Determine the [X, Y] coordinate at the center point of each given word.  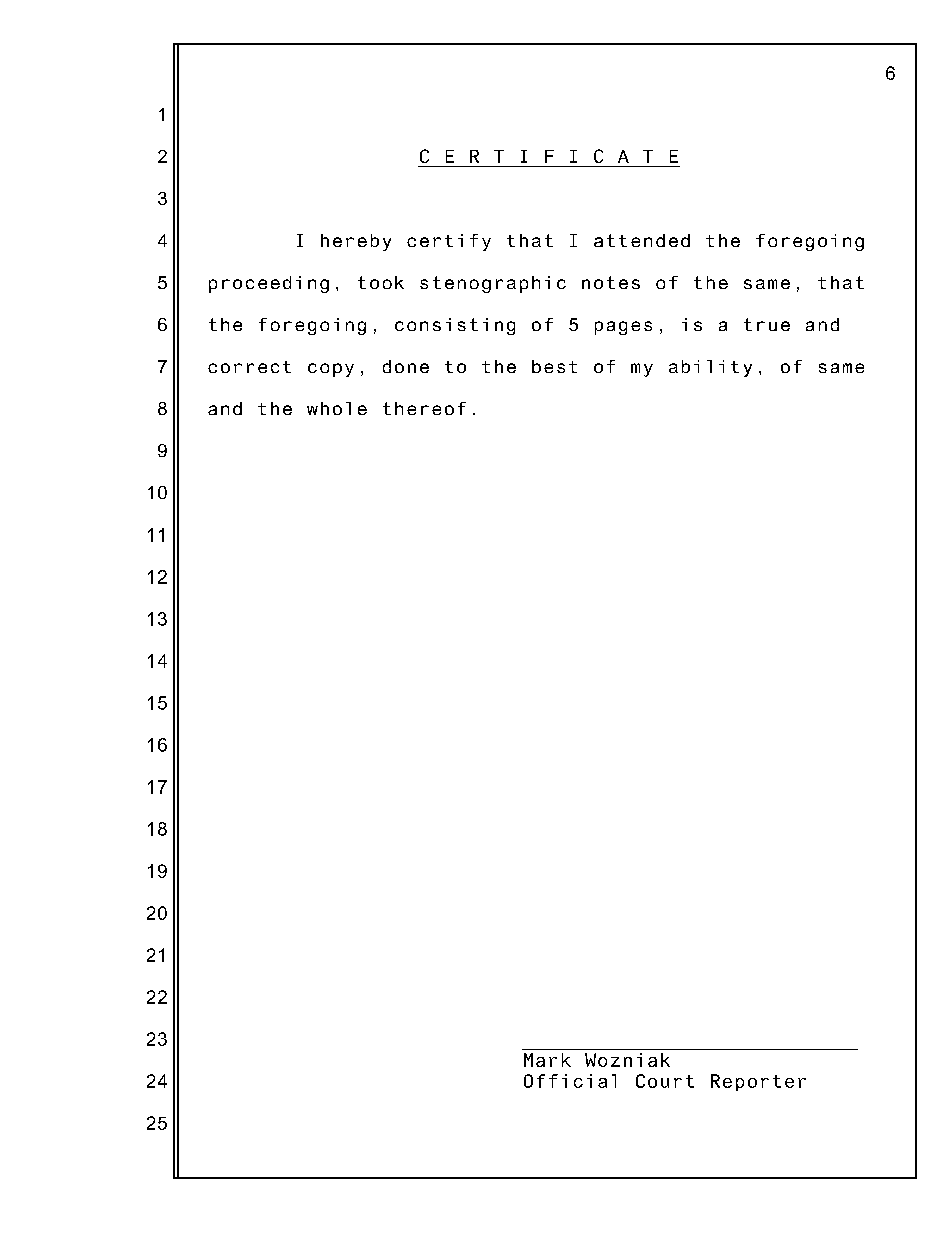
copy [331, 370]
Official [570, 1081]
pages [623, 328]
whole [337, 408]
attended [642, 240]
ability [710, 368]
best [554, 366]
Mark [547, 1060]
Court [665, 1081]
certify [449, 242]
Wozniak [627, 1060]
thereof [424, 408]
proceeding [269, 284]
